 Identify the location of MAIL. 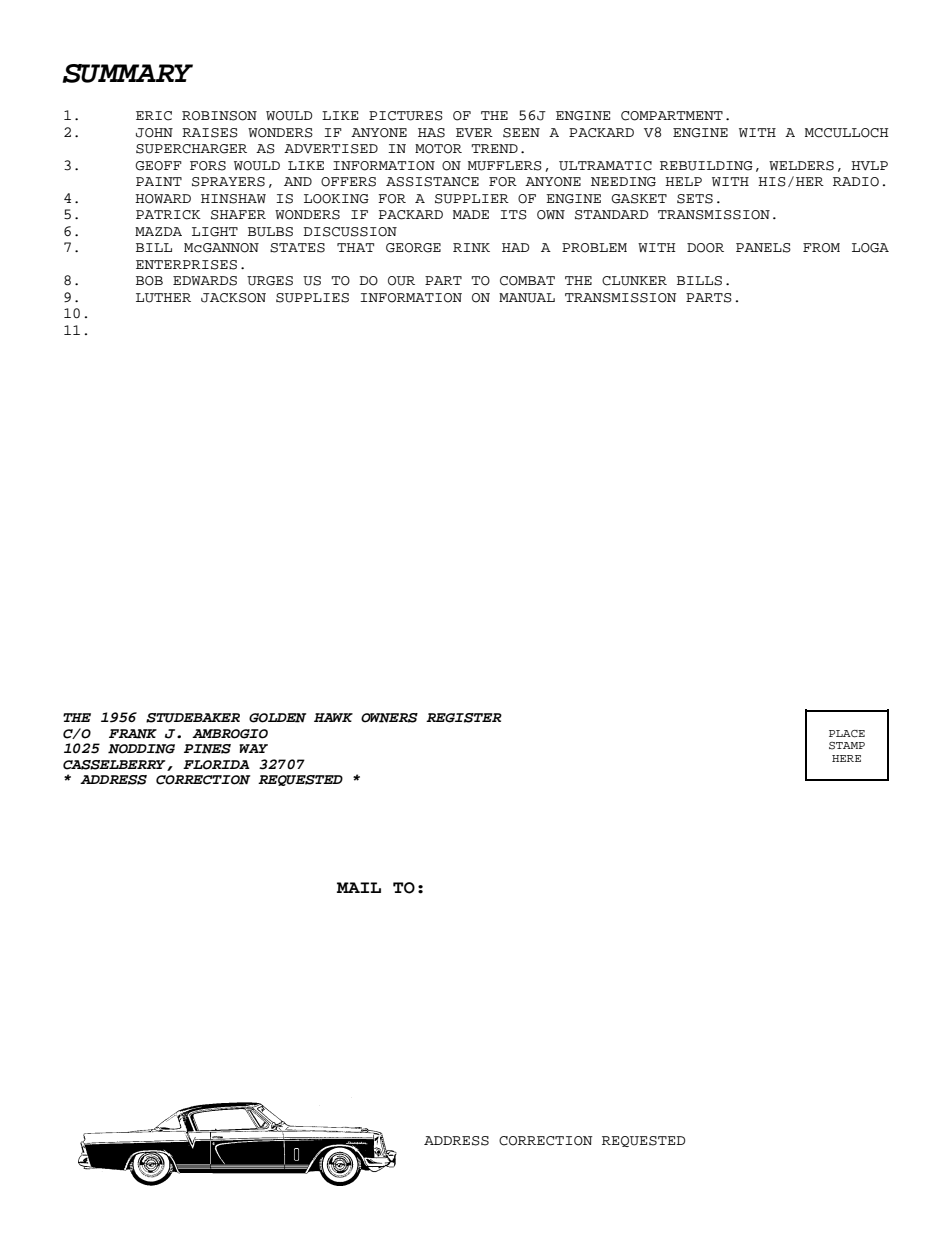
(359, 887).
